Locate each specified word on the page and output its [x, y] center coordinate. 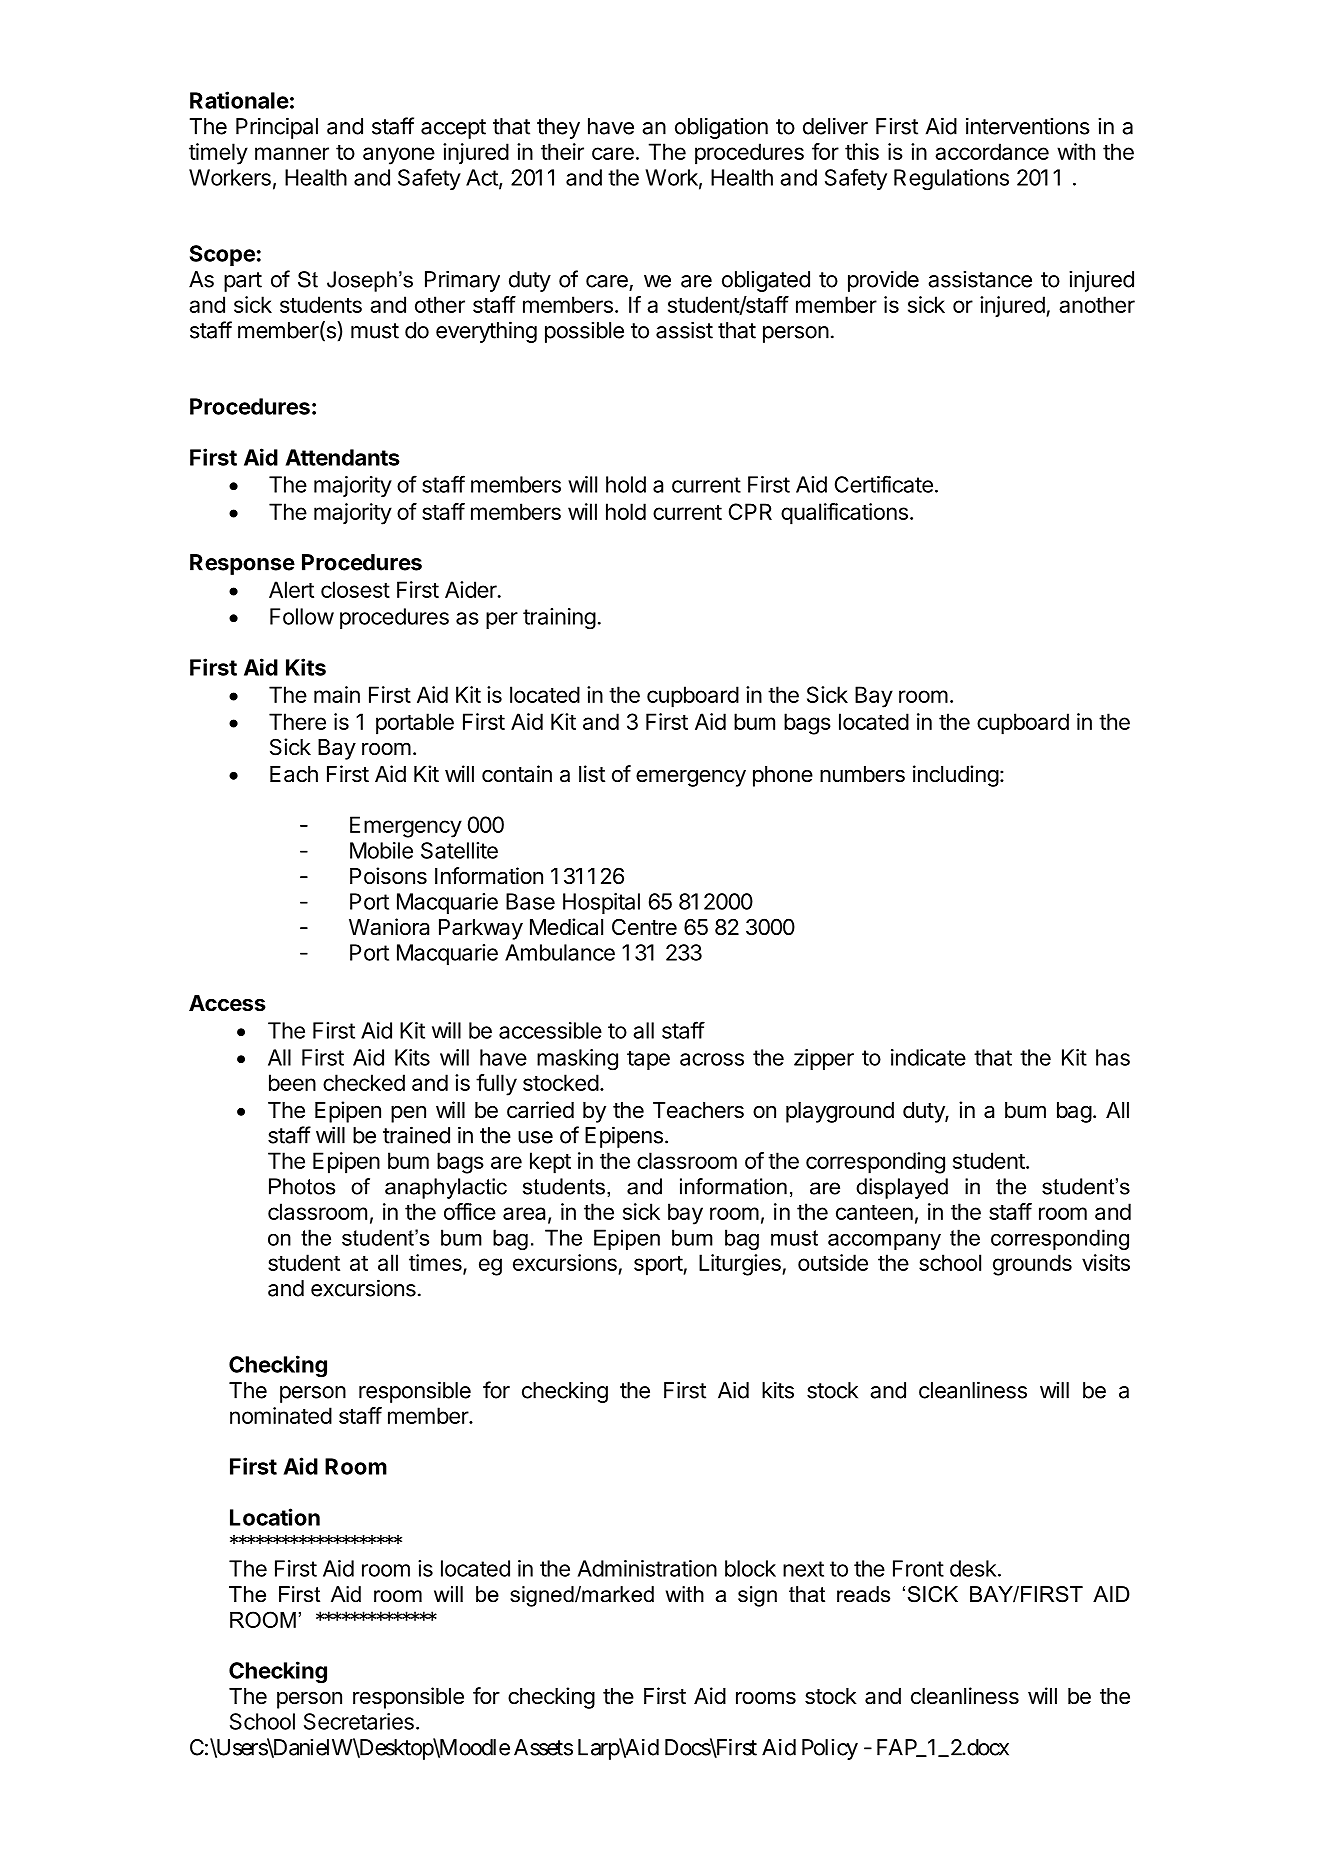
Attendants [342, 457]
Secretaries [359, 1721]
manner [292, 153]
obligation [721, 128]
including [956, 776]
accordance [992, 151]
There [297, 721]
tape [648, 1060]
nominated [281, 1415]
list [592, 774]
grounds [1032, 1265]
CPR [750, 511]
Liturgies [741, 1265]
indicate [928, 1057]
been [292, 1082]
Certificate [884, 484]
